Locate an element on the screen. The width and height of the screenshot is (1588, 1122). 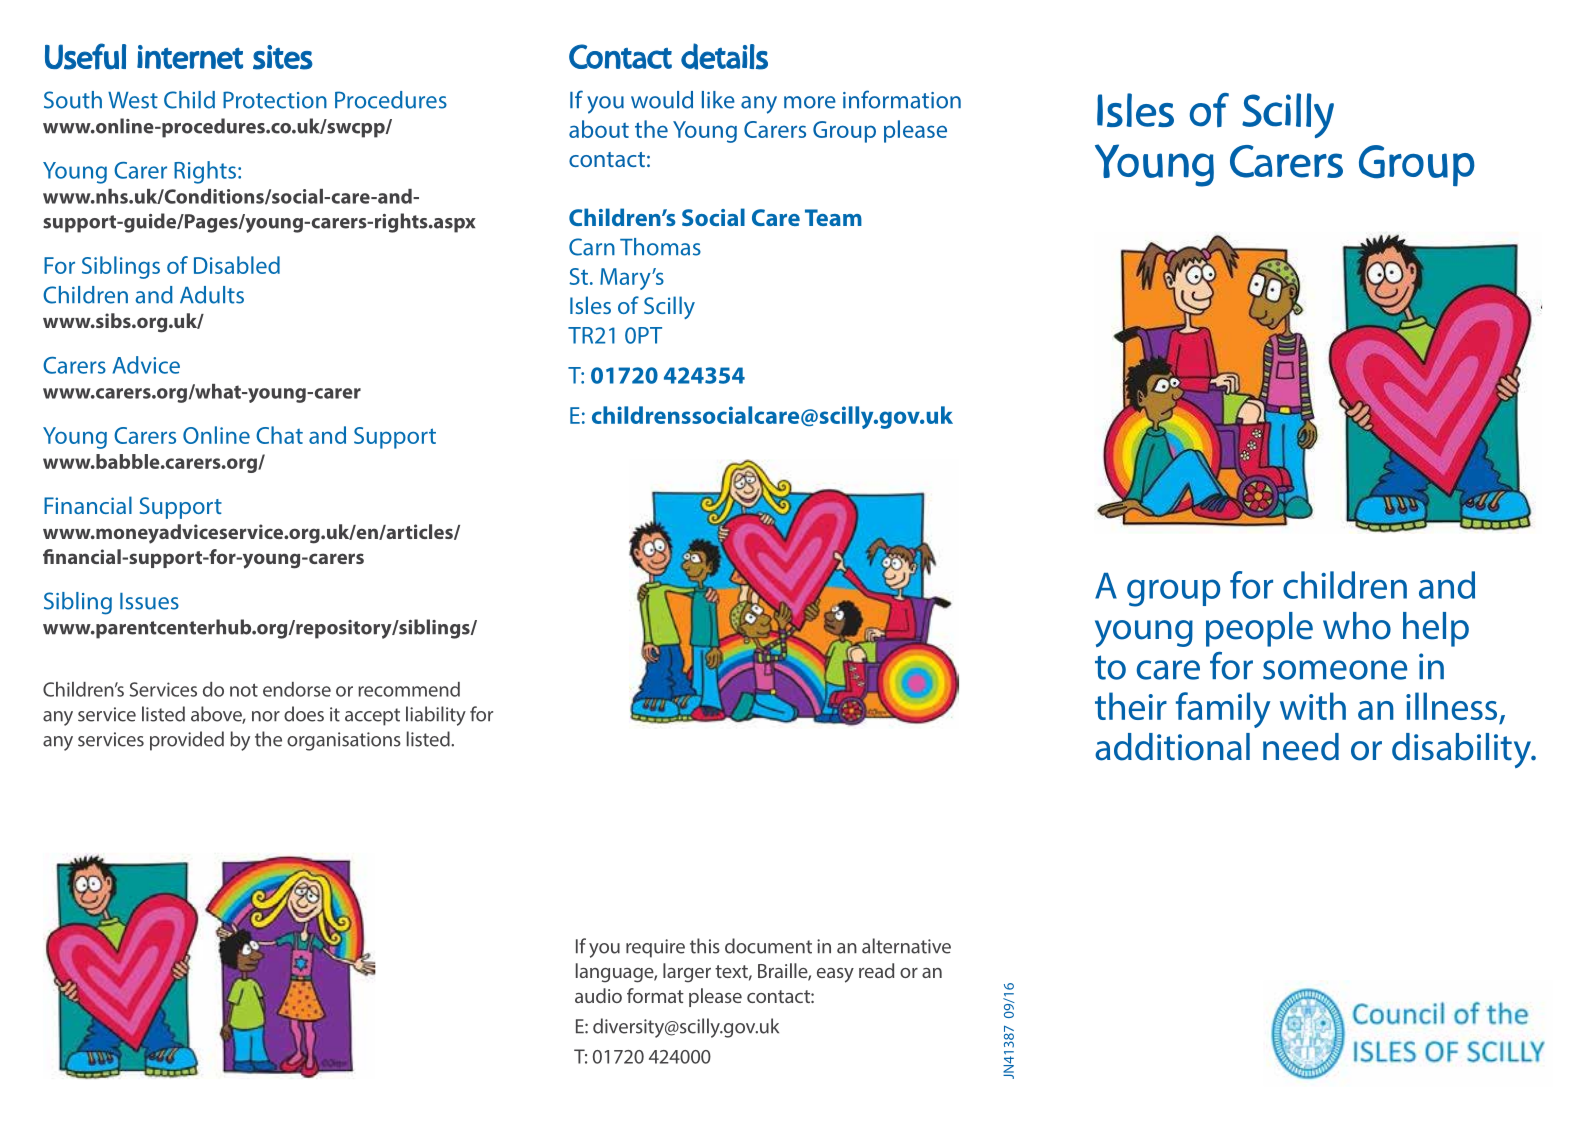
audio is located at coordinates (598, 995).
